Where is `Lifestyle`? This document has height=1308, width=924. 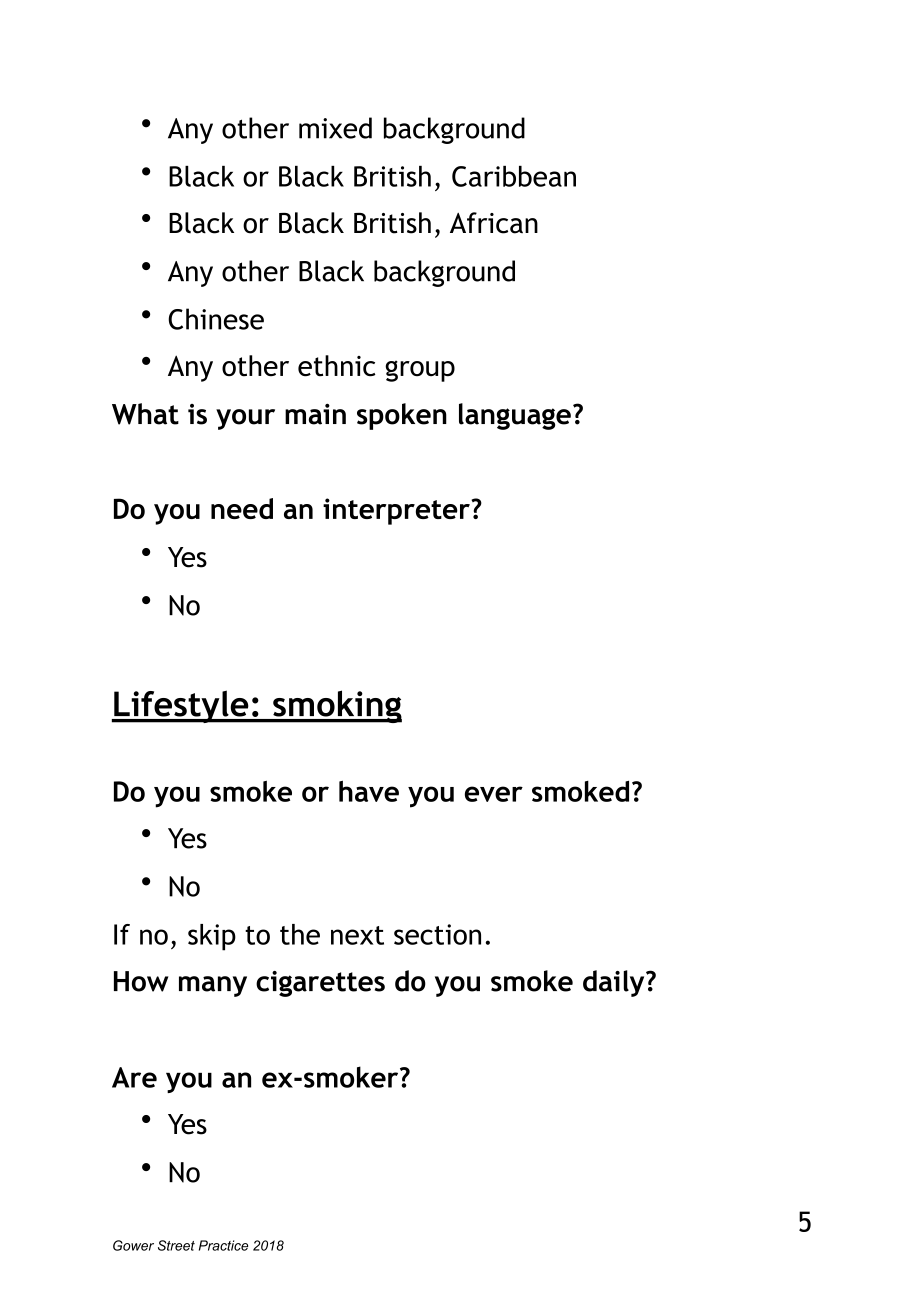
Lifestyle is located at coordinates (181, 706).
